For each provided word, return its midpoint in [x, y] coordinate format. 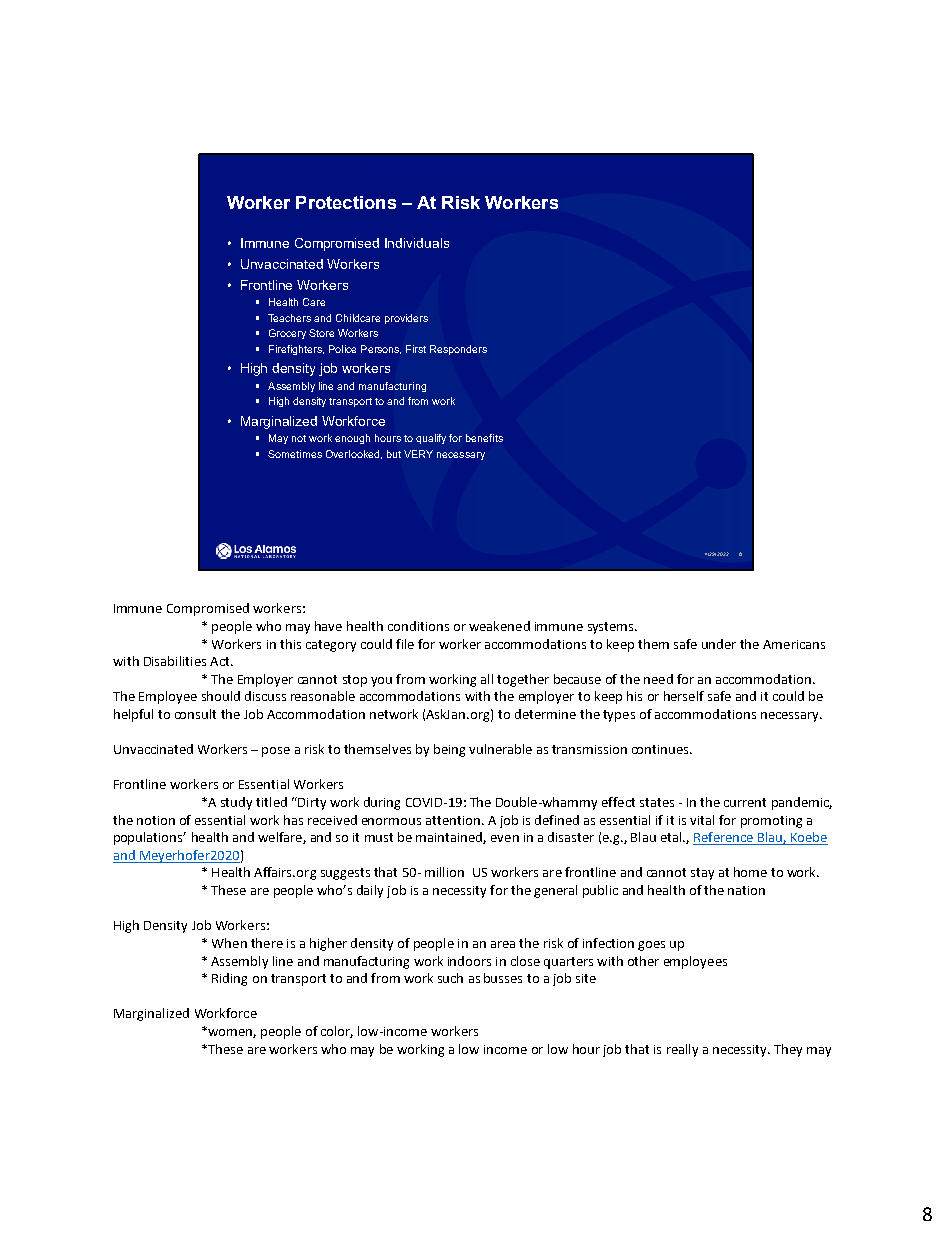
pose [276, 752]
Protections [346, 202]
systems [612, 628]
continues [661, 749]
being [449, 750]
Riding [229, 979]
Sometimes [295, 454]
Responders [458, 350]
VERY [418, 454]
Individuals [417, 243]
